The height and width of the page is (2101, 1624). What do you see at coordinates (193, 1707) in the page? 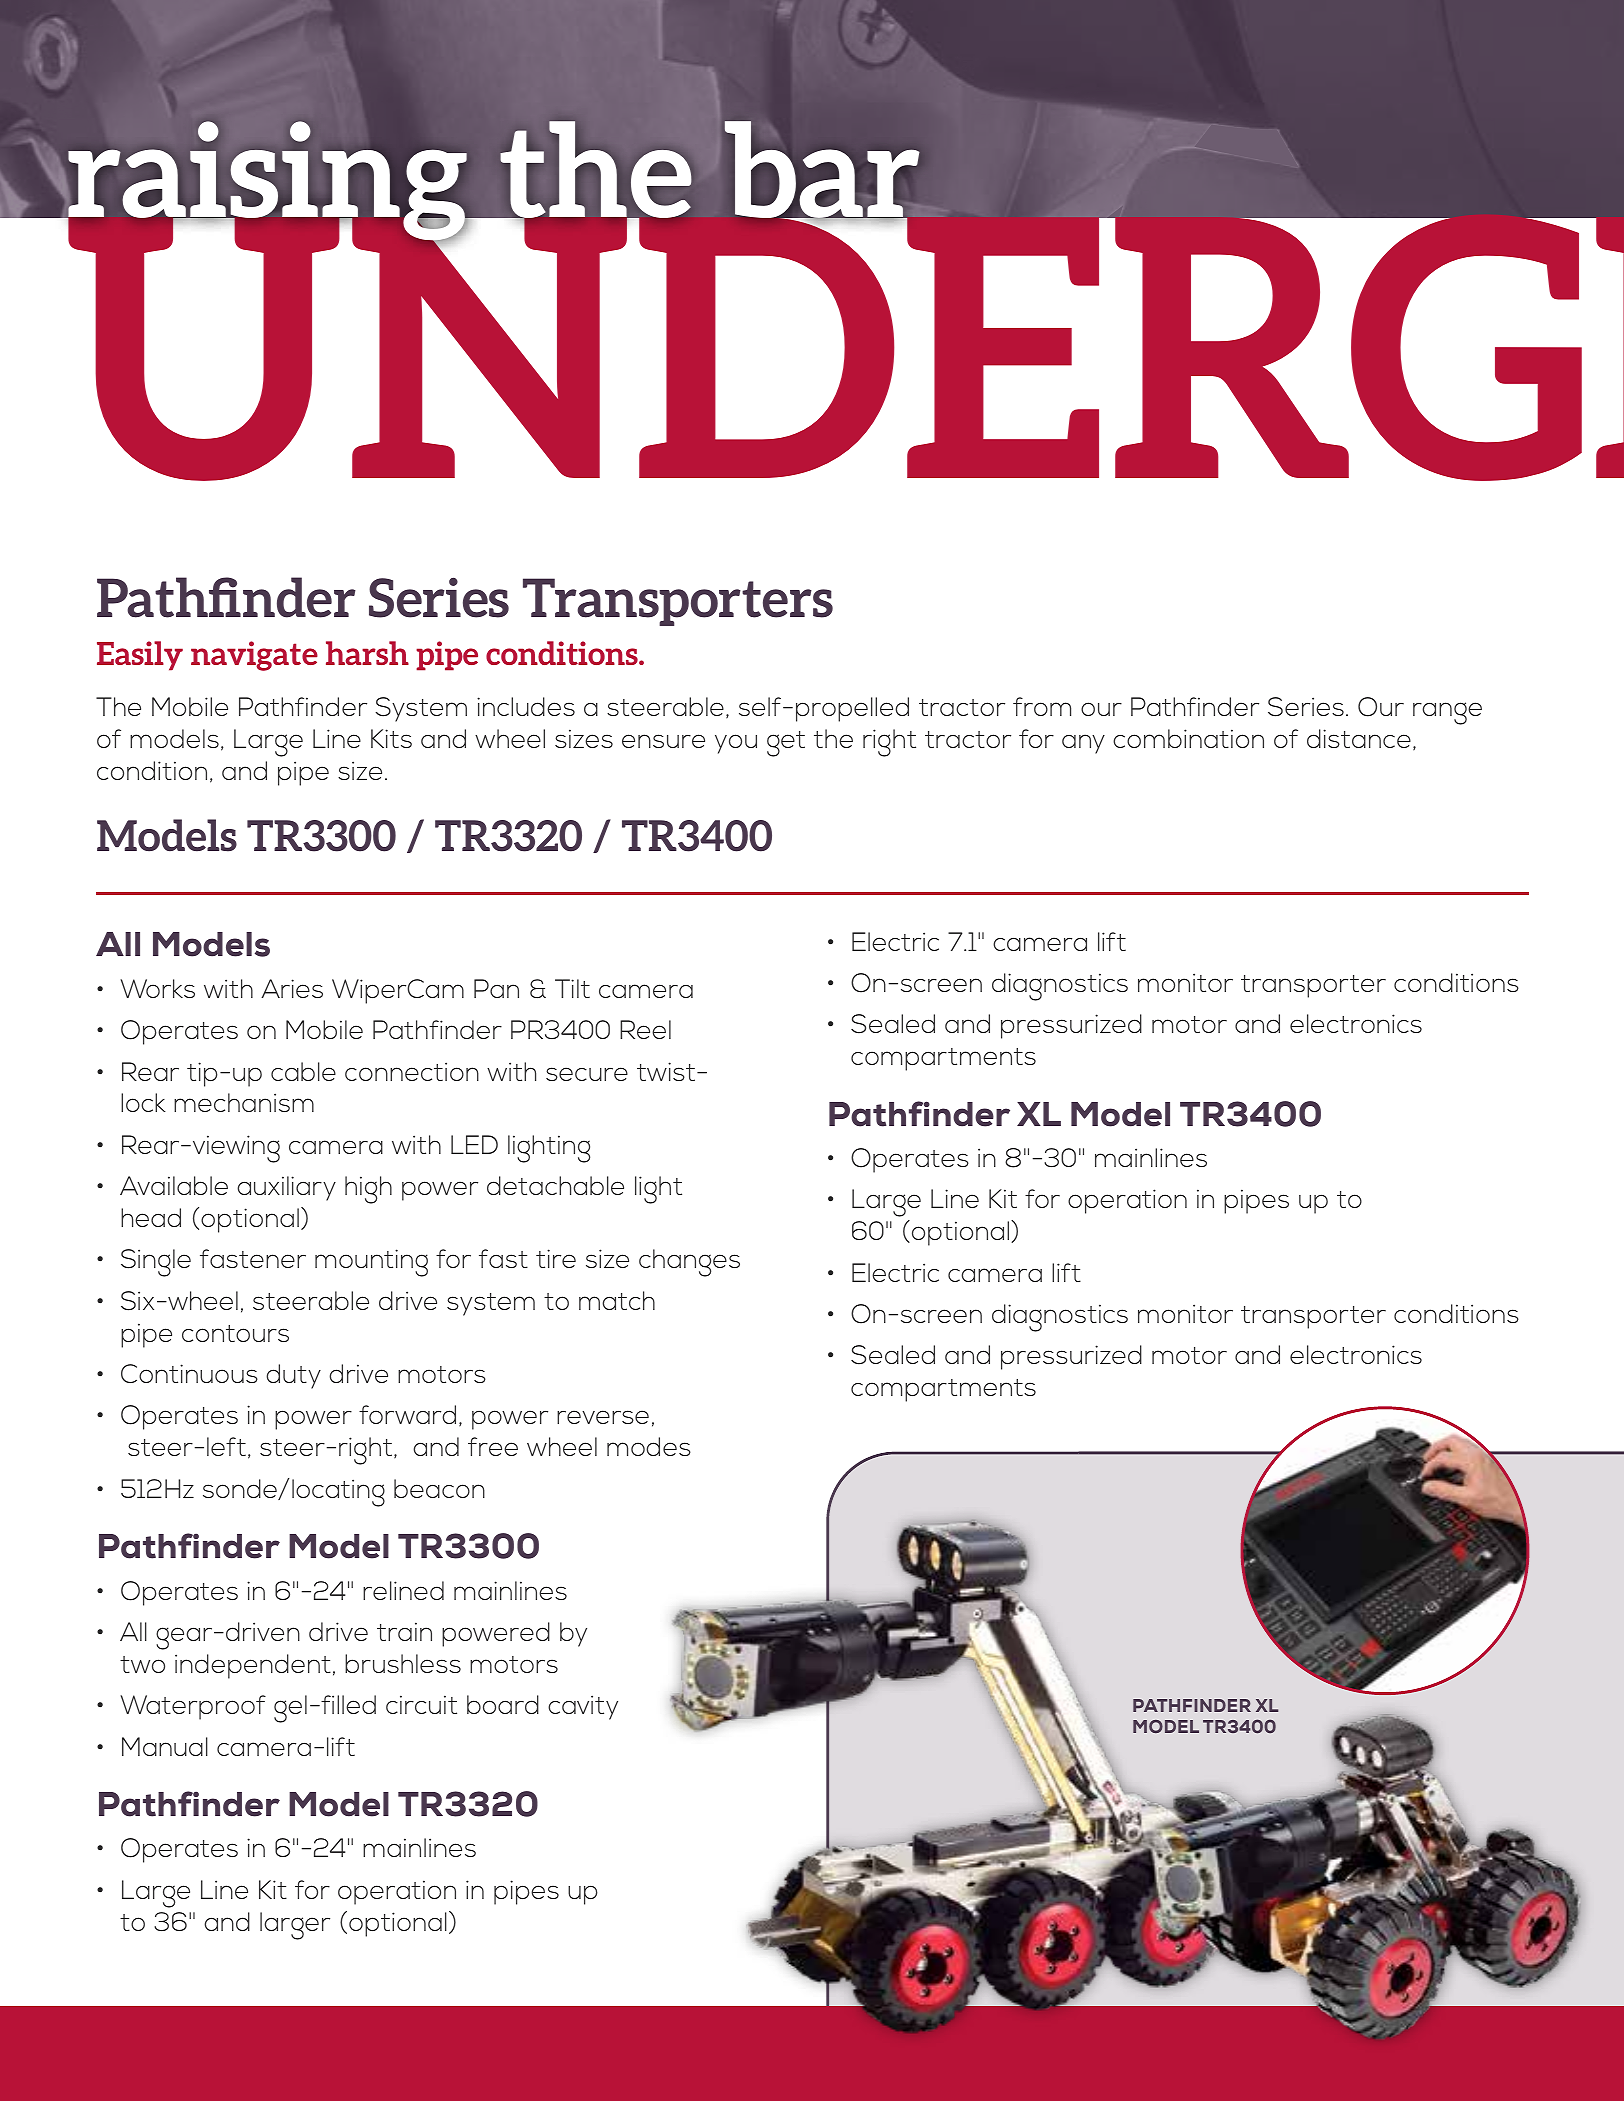
I see `Waterproof` at bounding box center [193, 1707].
